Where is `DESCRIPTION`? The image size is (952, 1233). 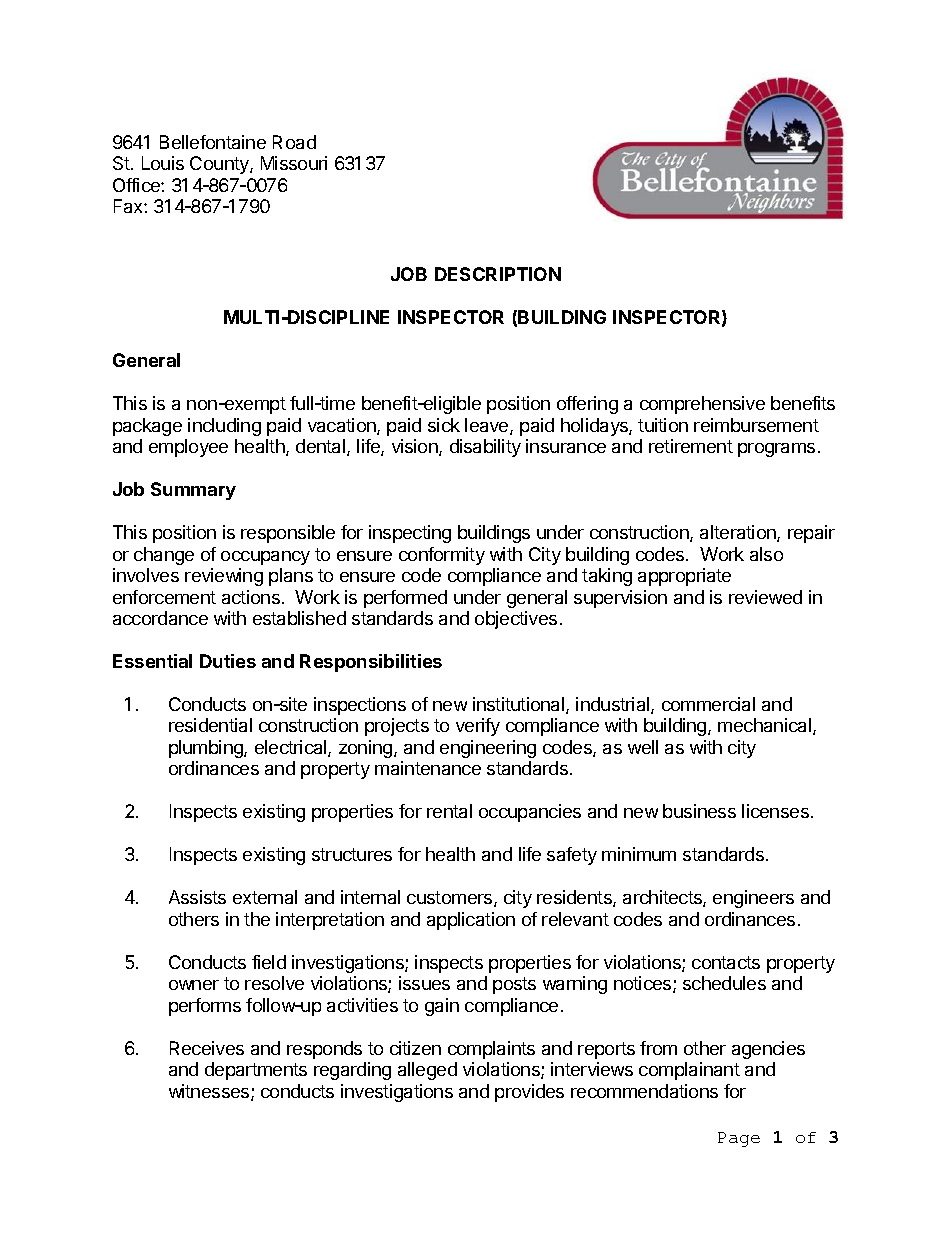 DESCRIPTION is located at coordinates (498, 274).
